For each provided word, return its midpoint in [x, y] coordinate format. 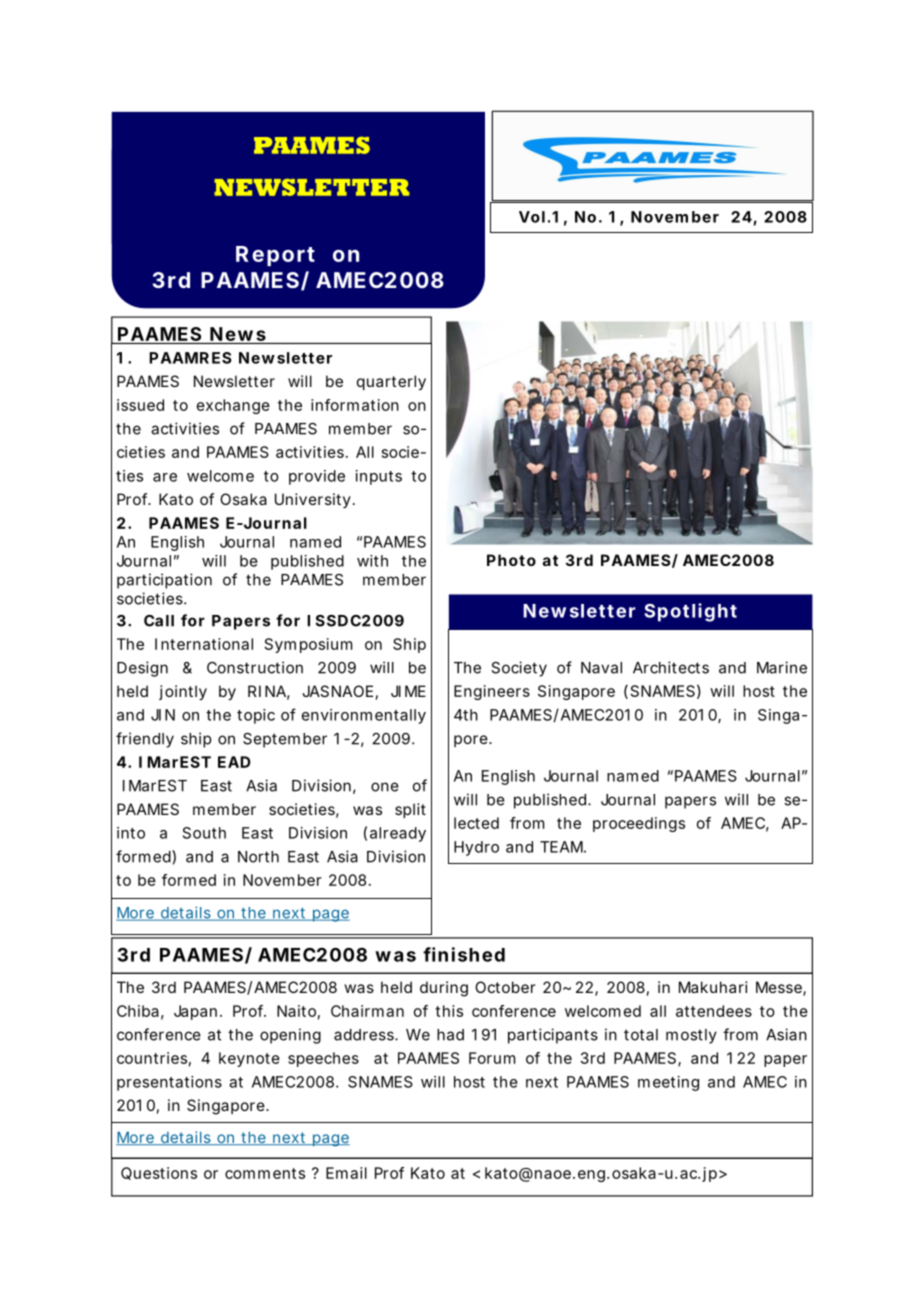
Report [275, 256]
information [355, 405]
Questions [159, 1173]
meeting [668, 1083]
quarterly [391, 383]
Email [346, 1173]
